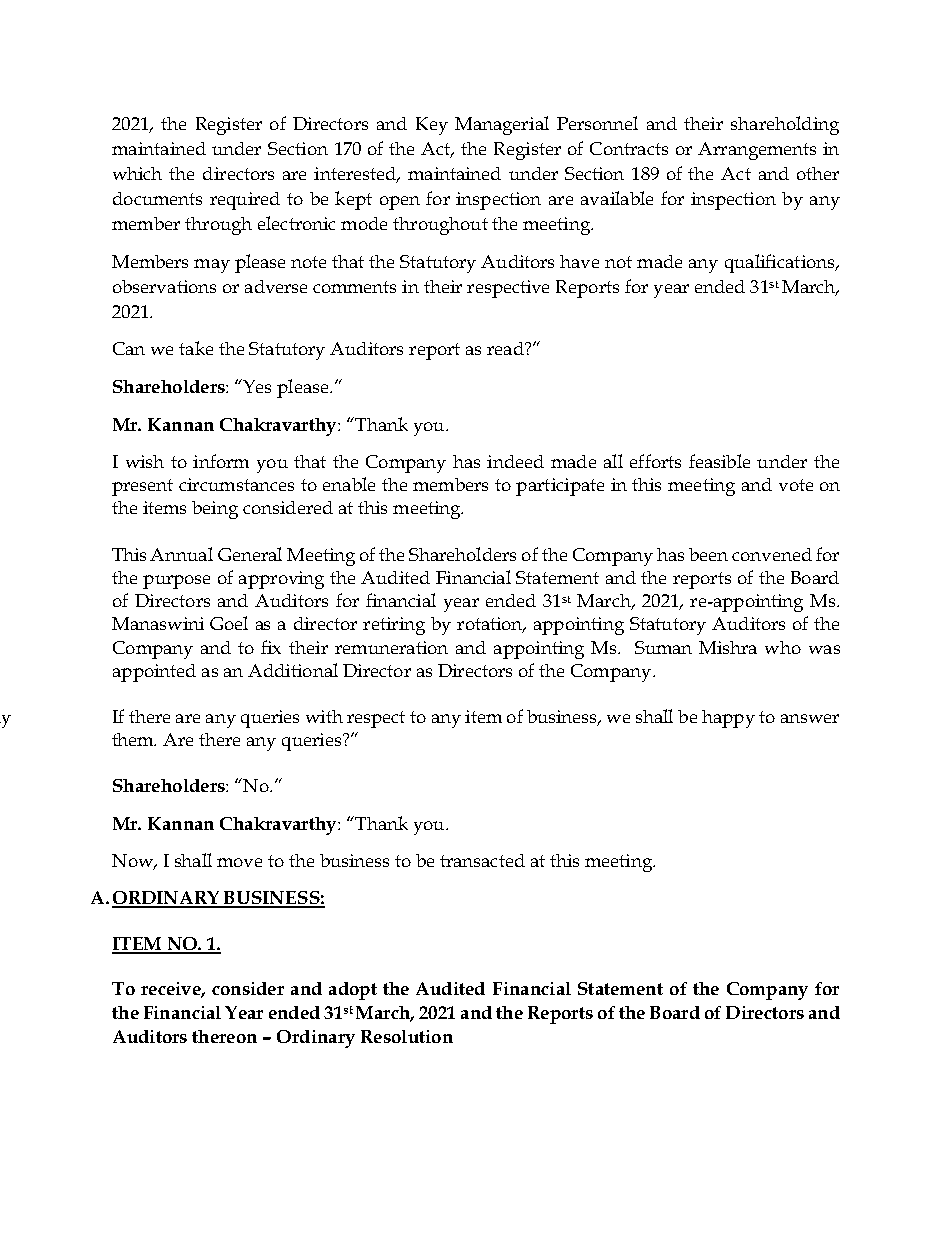 The height and width of the screenshot is (1233, 952). I want to click on adopt, so click(353, 991).
